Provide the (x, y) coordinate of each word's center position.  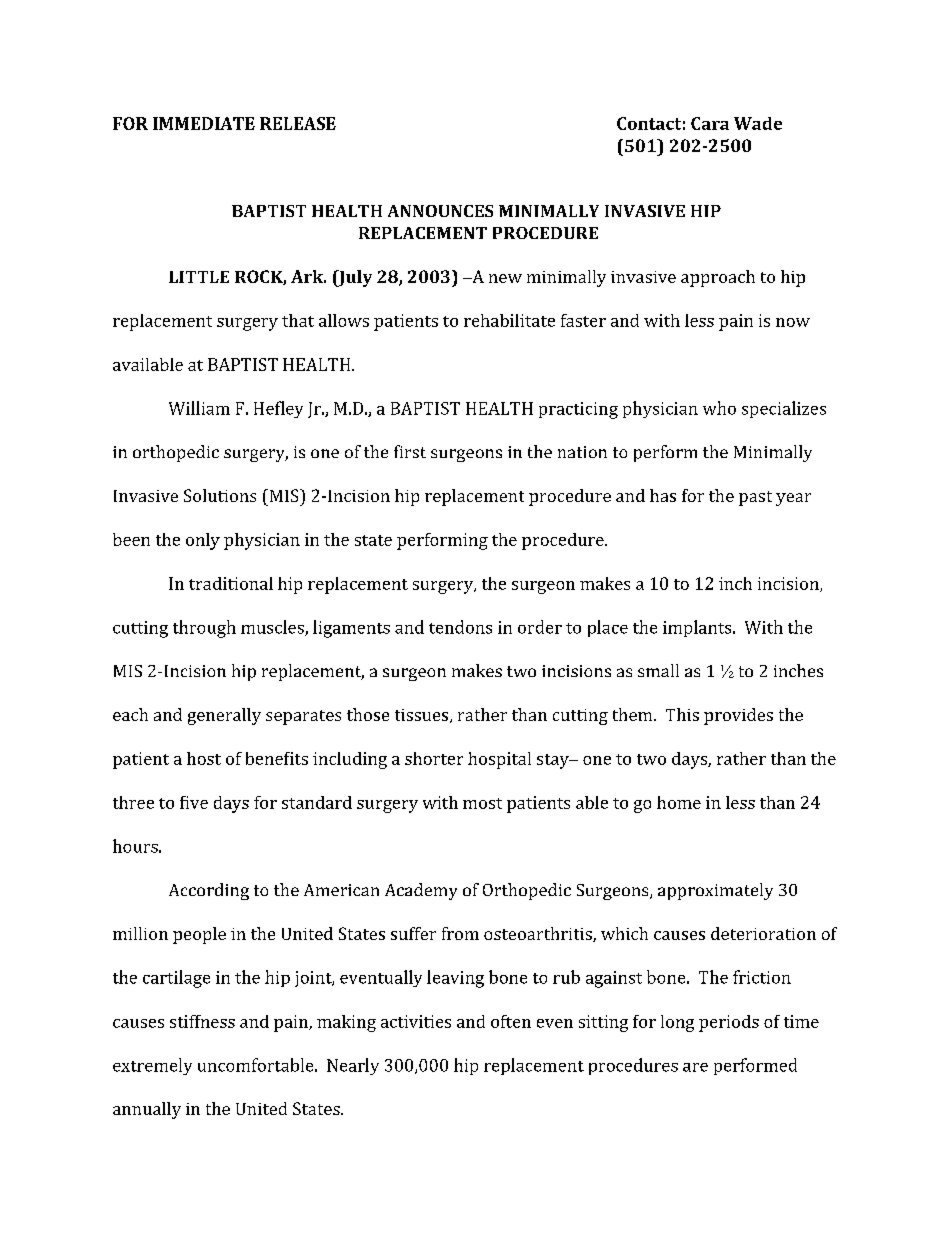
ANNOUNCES (440, 211)
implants (698, 628)
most (482, 803)
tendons (460, 627)
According (209, 891)
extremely (152, 1066)
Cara (710, 123)
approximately (715, 891)
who (719, 408)
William (199, 408)
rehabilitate (509, 320)
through (204, 629)
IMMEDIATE (204, 123)
